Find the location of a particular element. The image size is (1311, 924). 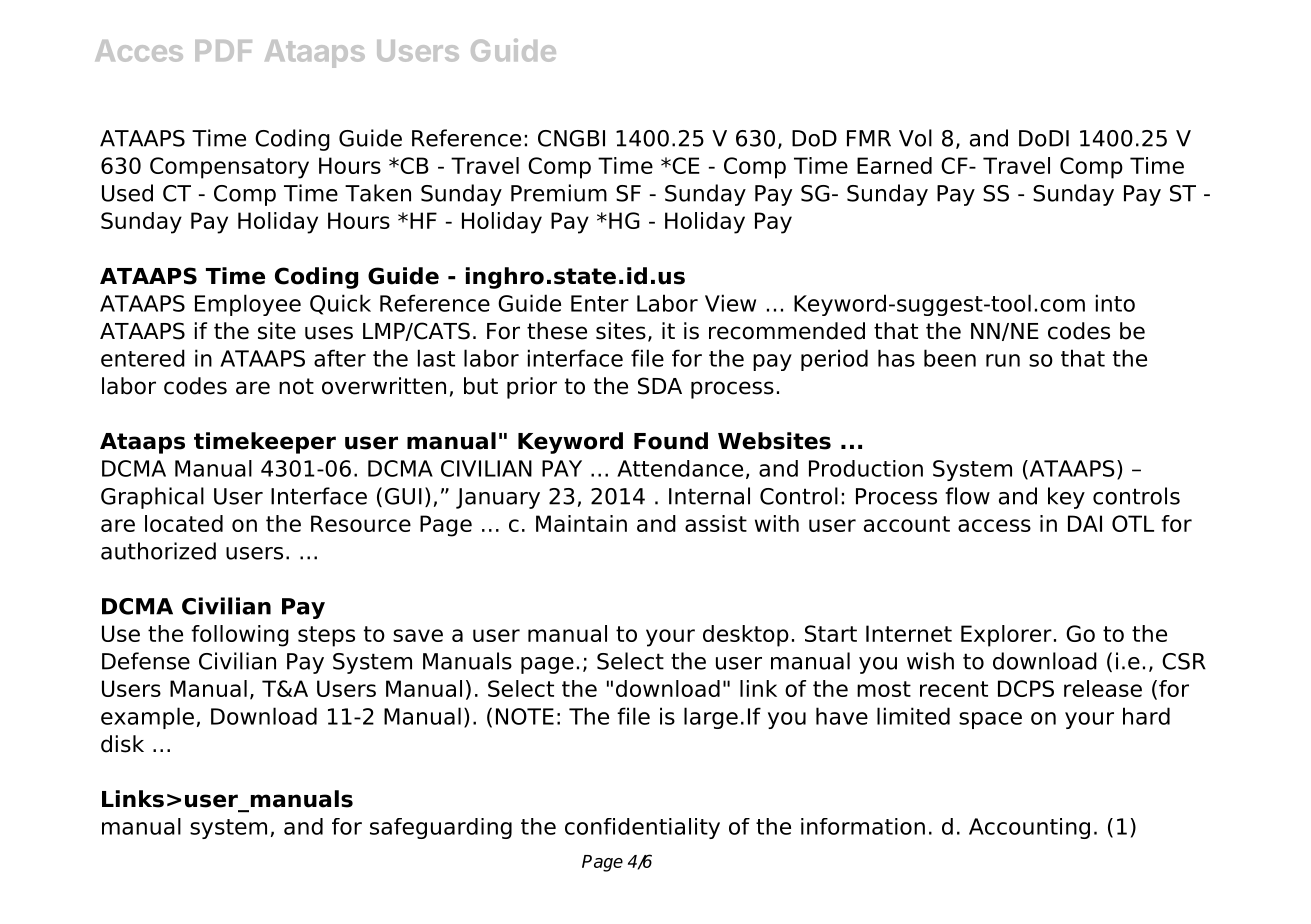

confidentiality is located at coordinates (642, 828).
